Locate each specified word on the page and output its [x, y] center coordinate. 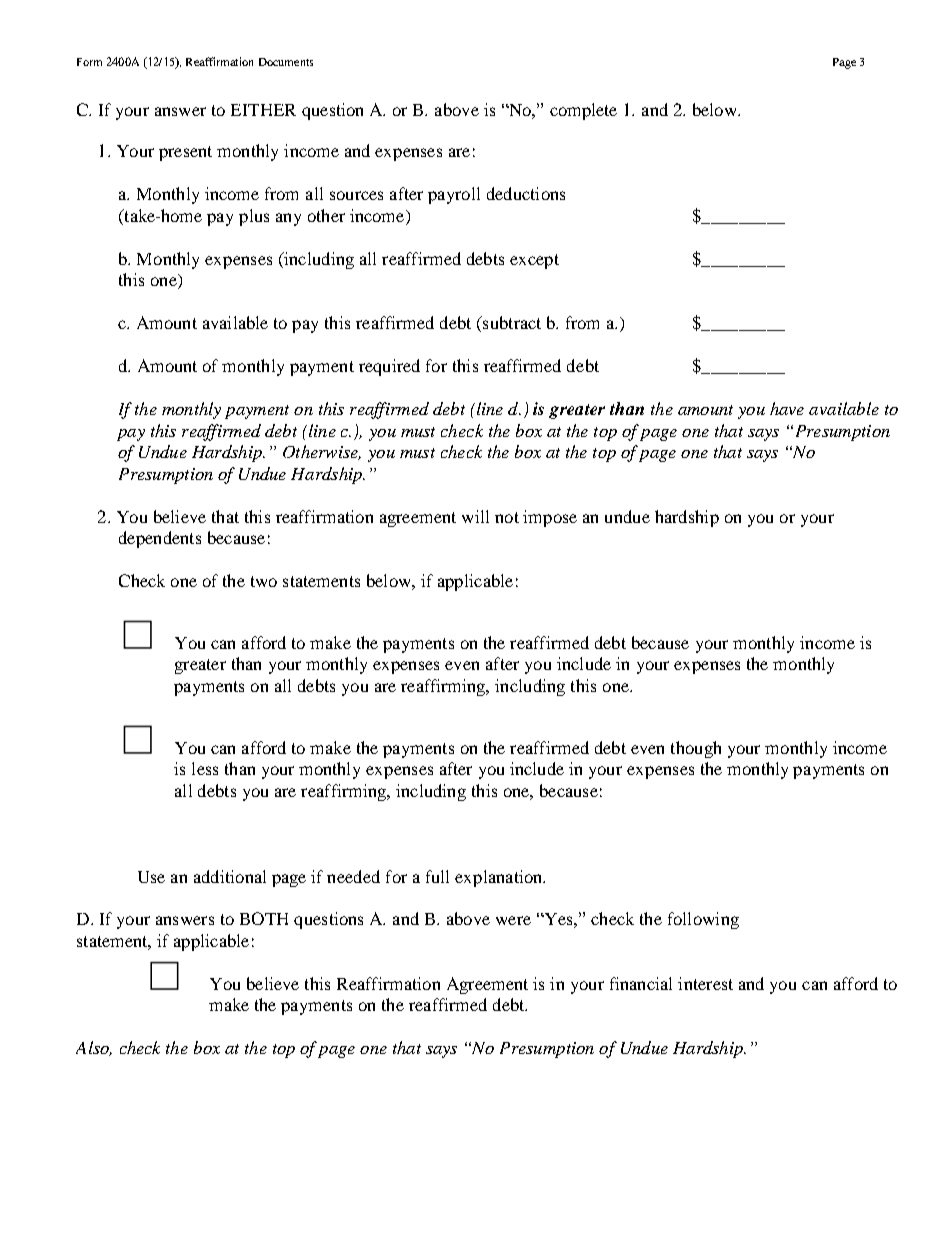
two [264, 581]
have [787, 408]
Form [89, 62]
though [696, 749]
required [389, 367]
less [205, 768]
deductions [526, 193]
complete [583, 111]
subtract [511, 322]
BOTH [264, 918]
